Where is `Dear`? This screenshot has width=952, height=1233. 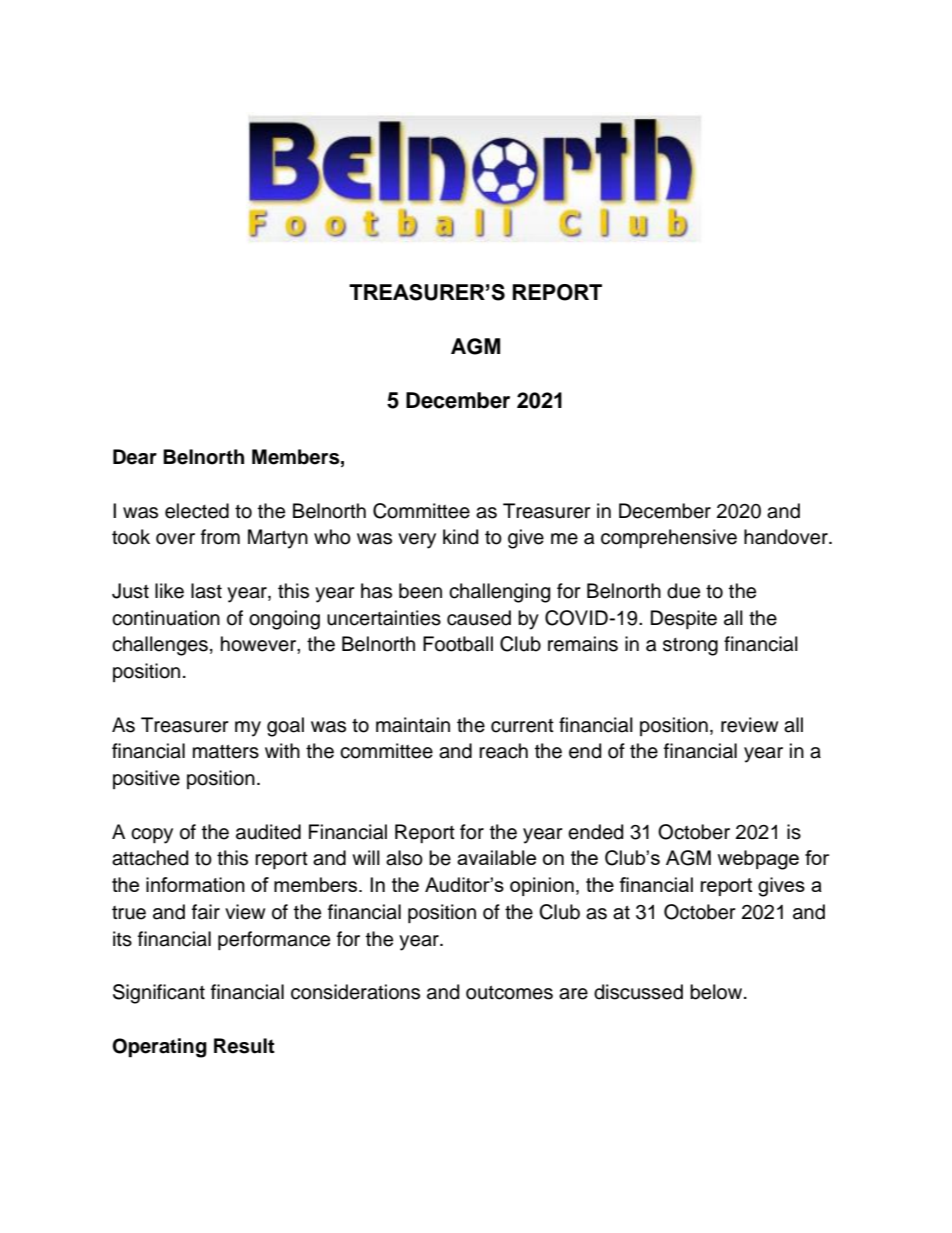
Dear is located at coordinates (135, 457).
